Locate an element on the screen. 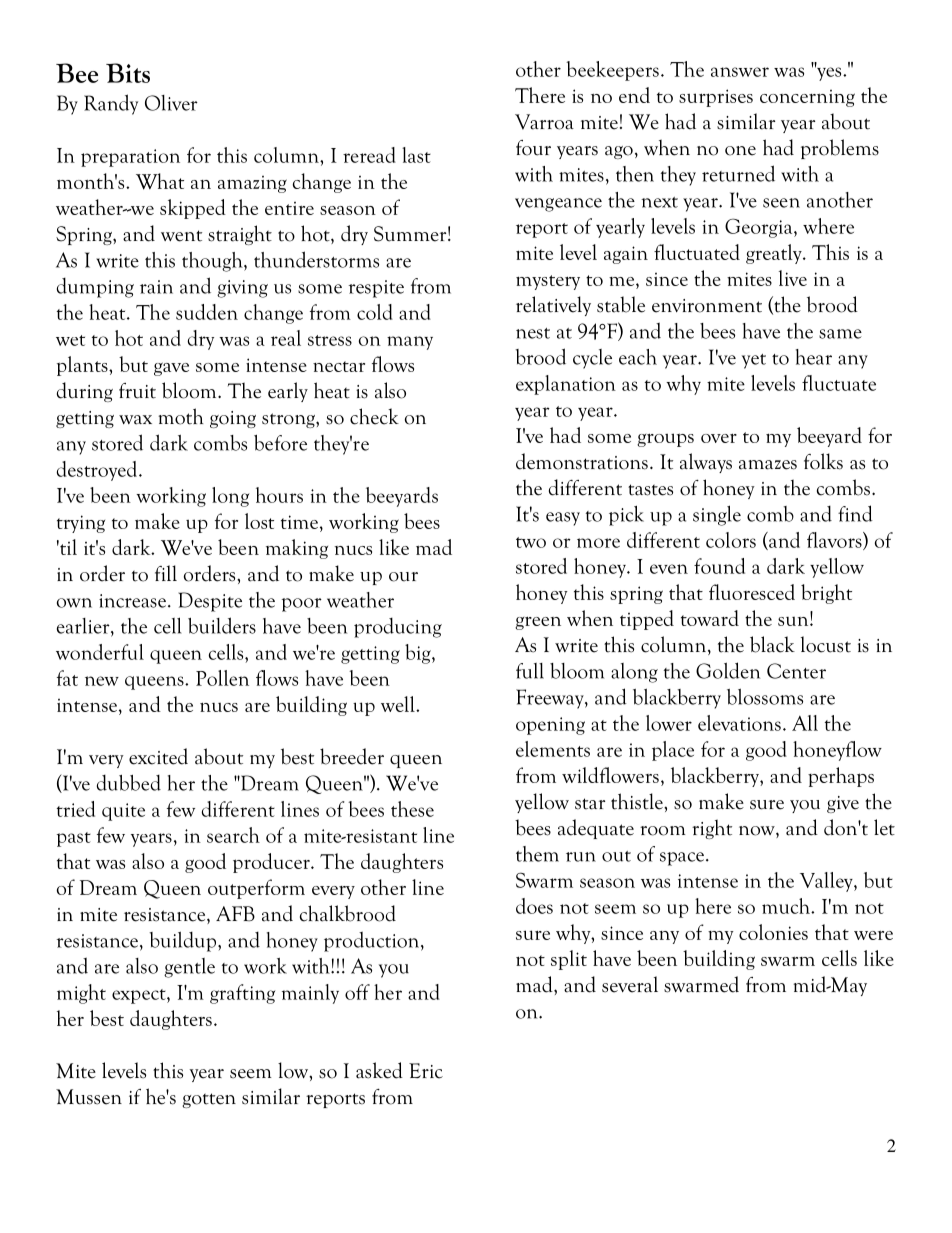 This screenshot has width=952, height=1233. Randy is located at coordinates (111, 104).
